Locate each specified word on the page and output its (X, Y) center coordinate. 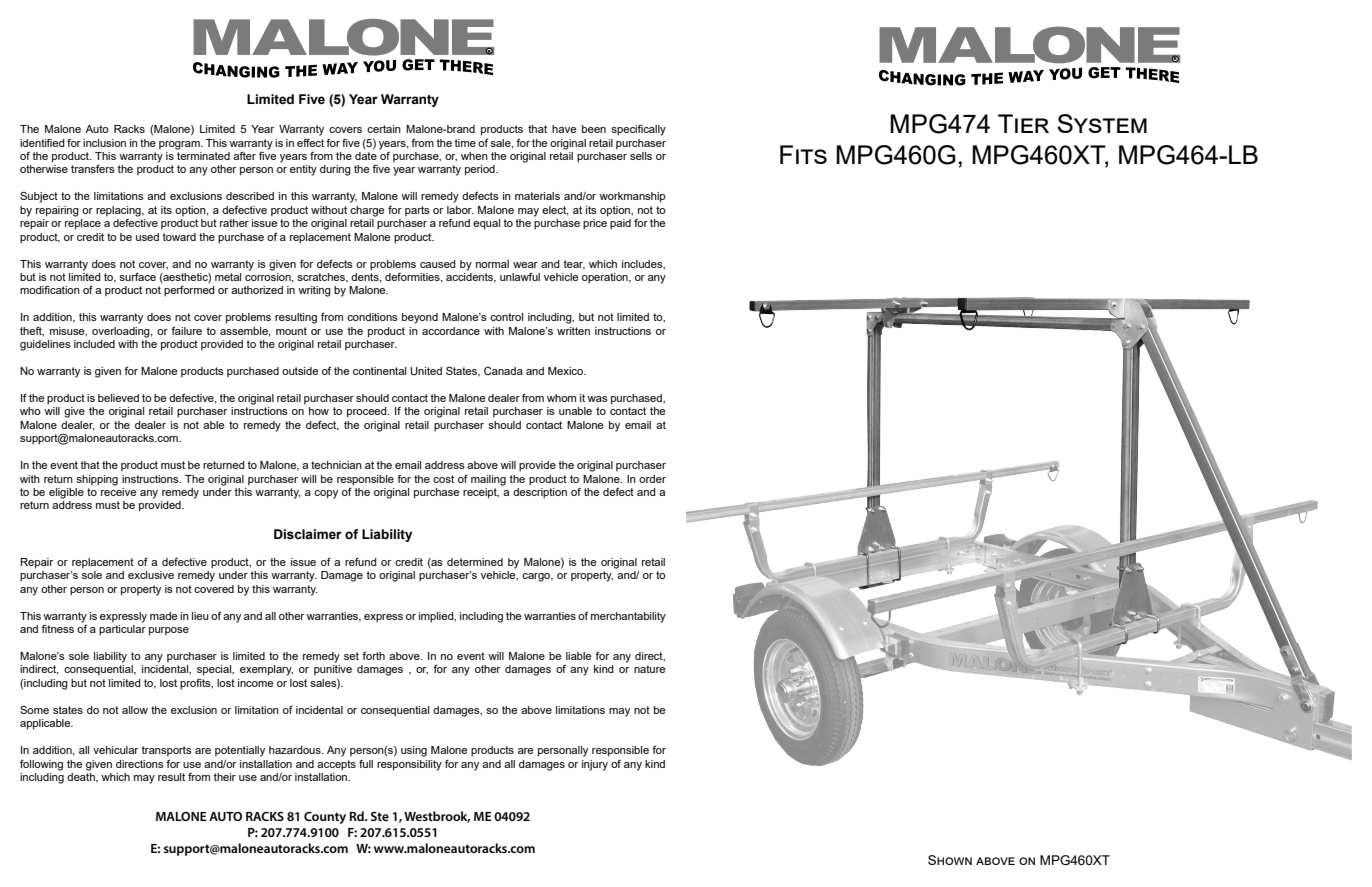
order (652, 479)
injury (595, 765)
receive (118, 490)
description (540, 492)
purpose (169, 631)
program (180, 145)
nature (649, 669)
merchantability (628, 617)
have (564, 129)
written (573, 331)
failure (186, 330)
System (1102, 123)
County (325, 817)
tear (574, 265)
